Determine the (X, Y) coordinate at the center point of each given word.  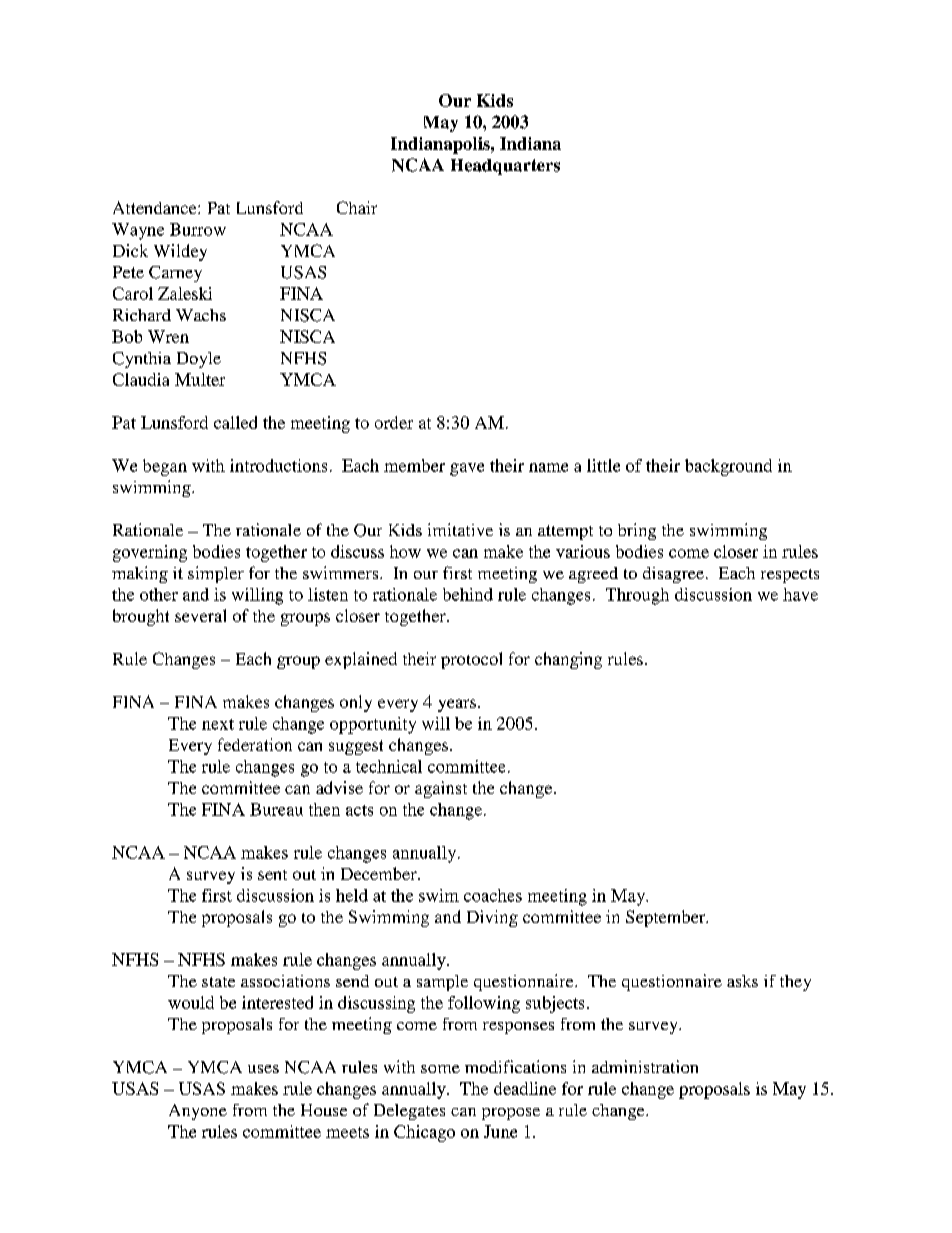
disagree (673, 575)
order (394, 422)
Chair (357, 207)
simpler (216, 574)
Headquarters (505, 167)
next (218, 724)
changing (568, 660)
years (457, 705)
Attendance (156, 207)
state (218, 982)
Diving (492, 918)
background (728, 467)
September (667, 918)
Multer (200, 379)
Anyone (198, 1112)
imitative (460, 529)
